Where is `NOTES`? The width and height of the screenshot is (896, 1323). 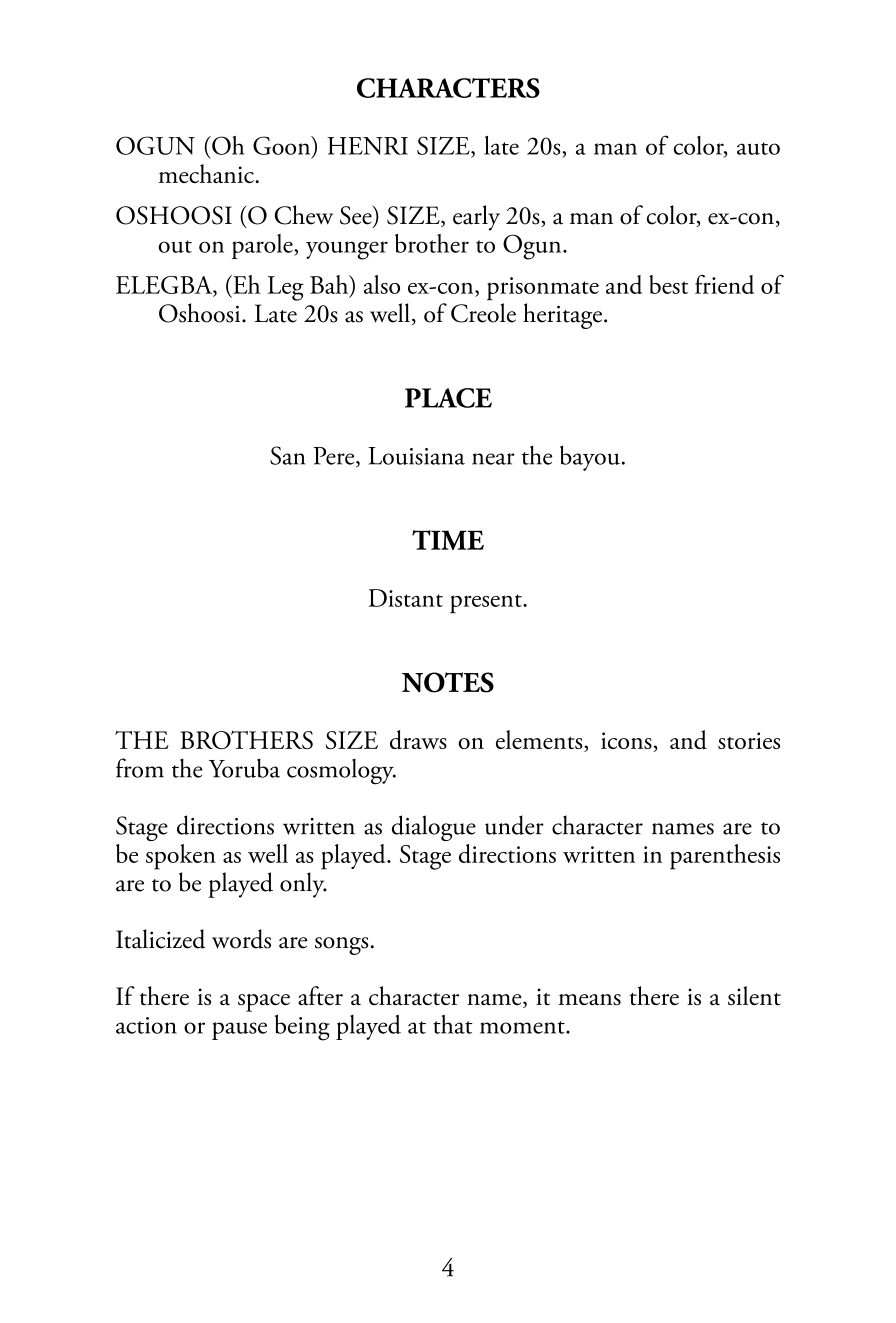 NOTES is located at coordinates (448, 682).
